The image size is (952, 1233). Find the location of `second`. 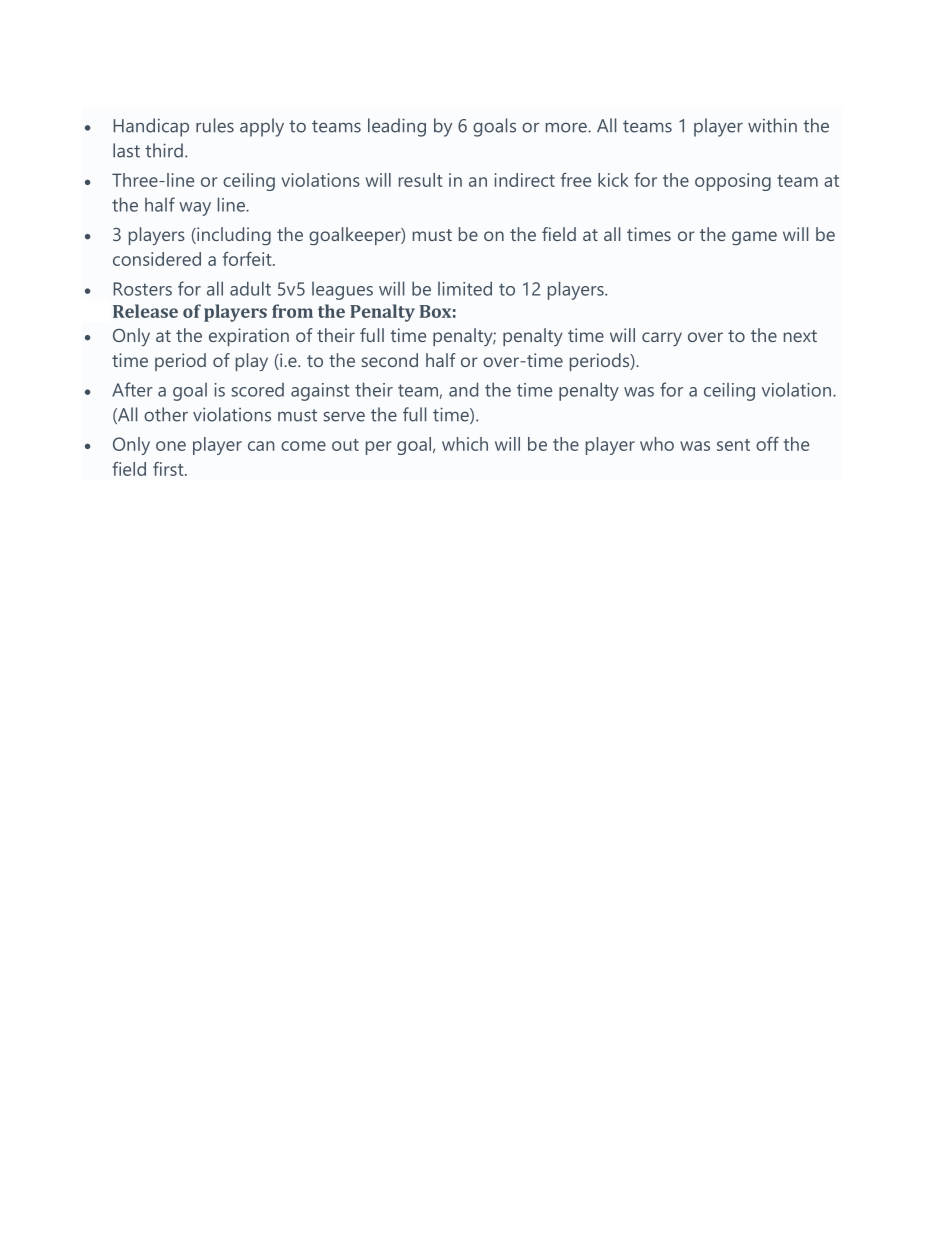

second is located at coordinates (390, 360).
